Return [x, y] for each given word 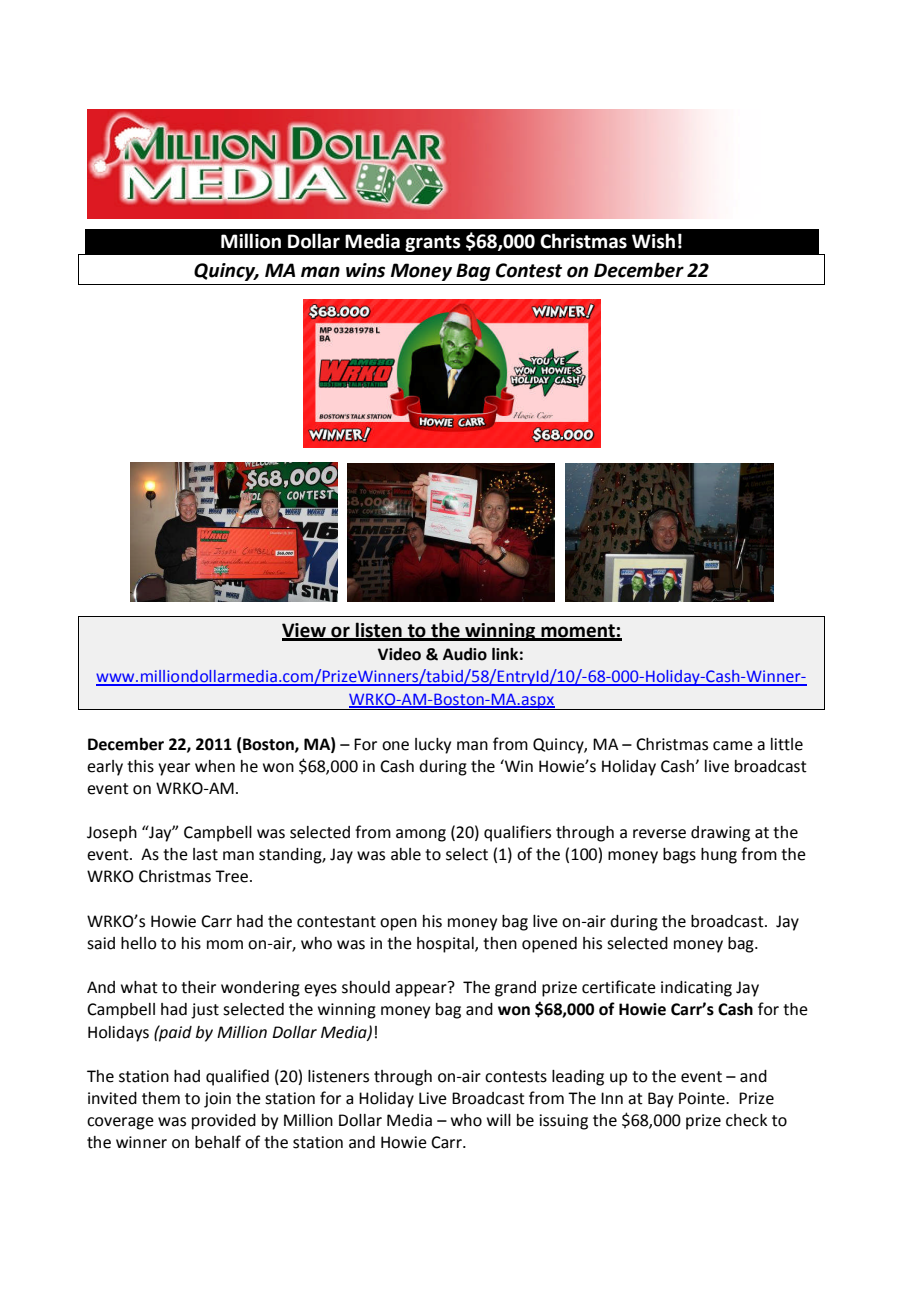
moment [578, 632]
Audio [465, 654]
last [205, 854]
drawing [720, 834]
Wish [653, 241]
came [733, 746]
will [499, 1120]
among [421, 835]
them [161, 1098]
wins [365, 270]
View [305, 631]
